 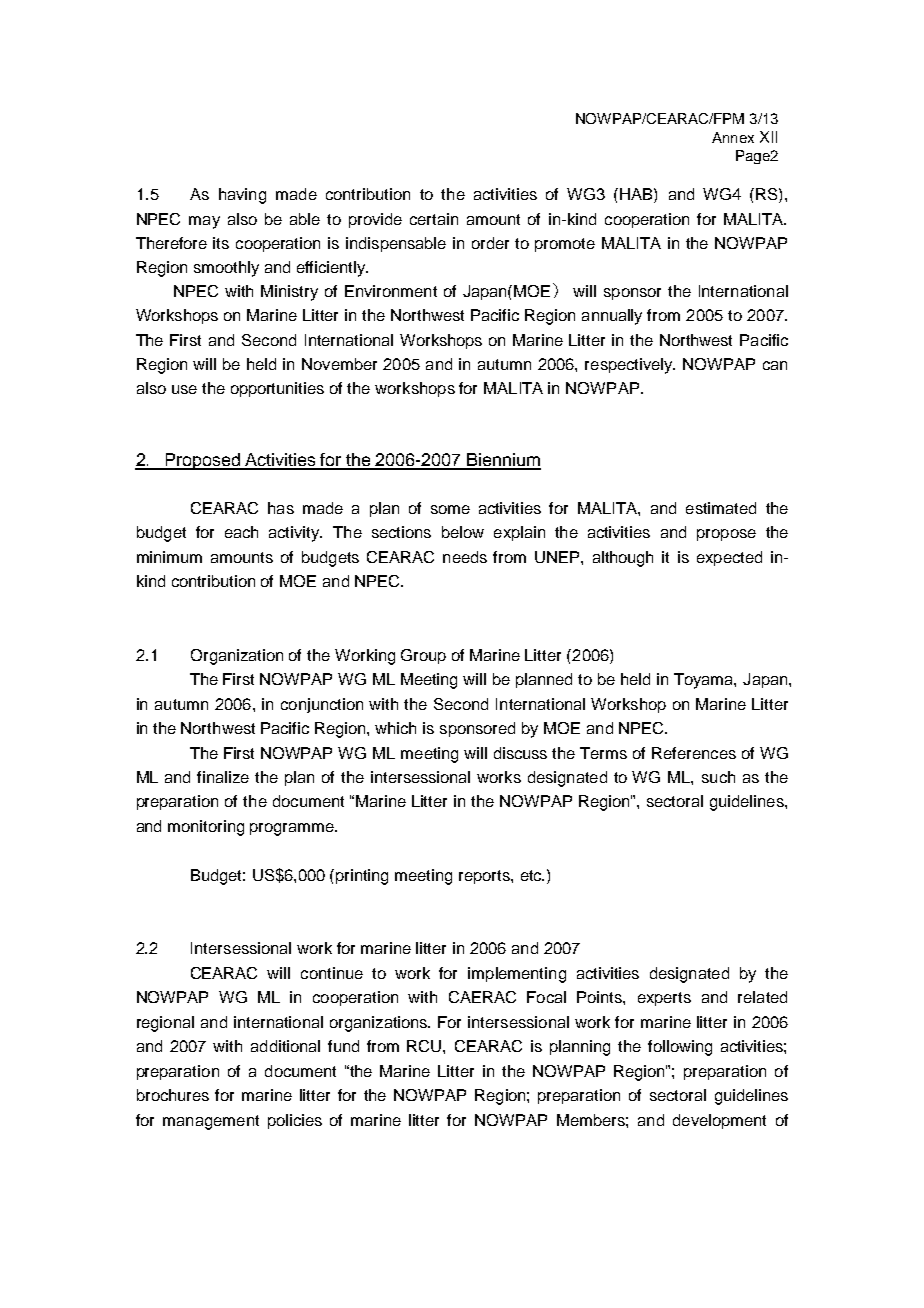 What do you see at coordinates (733, 137) in the document?
I see `Annex` at bounding box center [733, 137].
